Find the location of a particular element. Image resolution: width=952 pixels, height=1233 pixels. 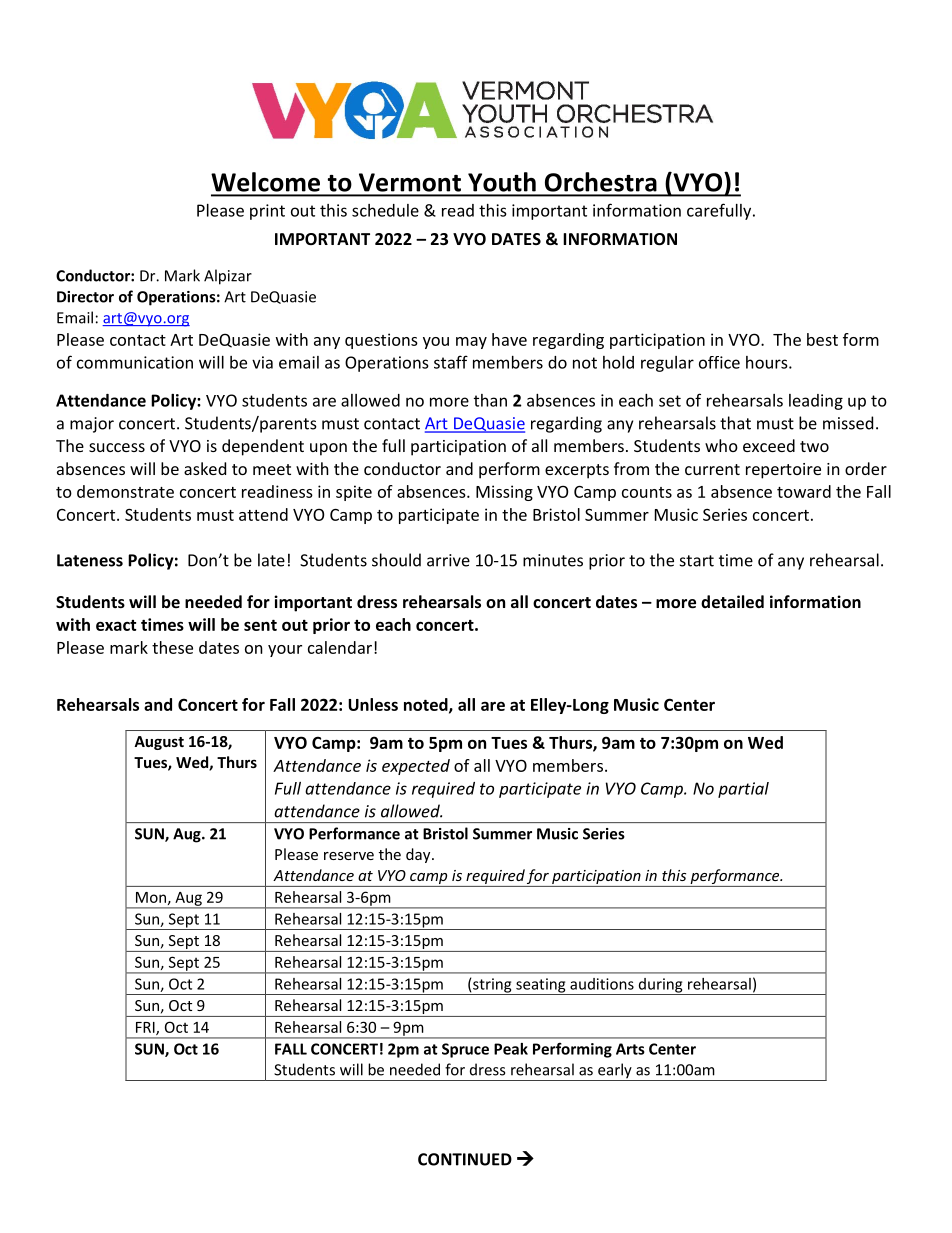

these is located at coordinates (172, 647).
